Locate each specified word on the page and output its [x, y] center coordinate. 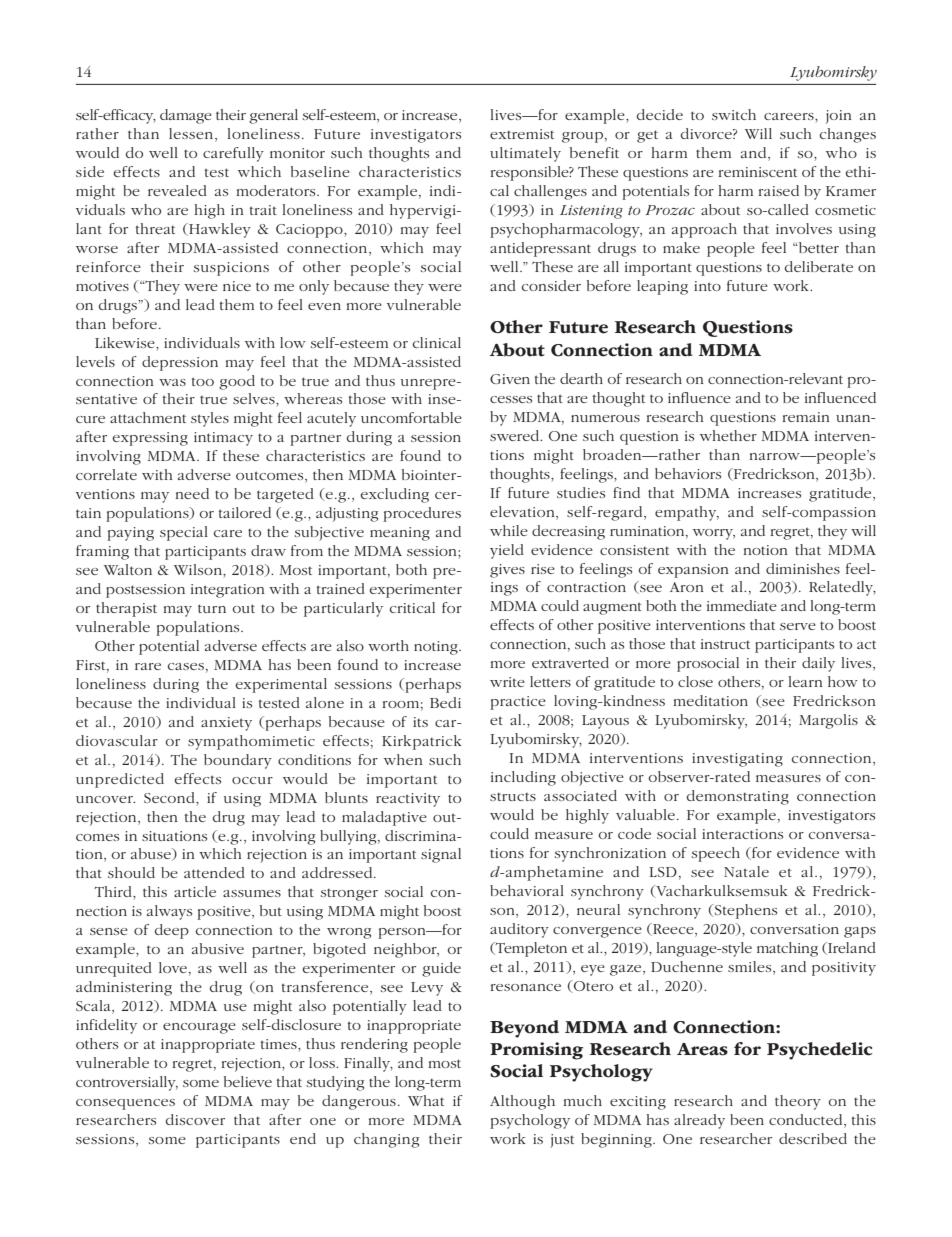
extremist [522, 134]
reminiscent [757, 172]
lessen [192, 135]
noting [437, 648]
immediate [742, 605]
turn [212, 608]
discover [195, 1119]
